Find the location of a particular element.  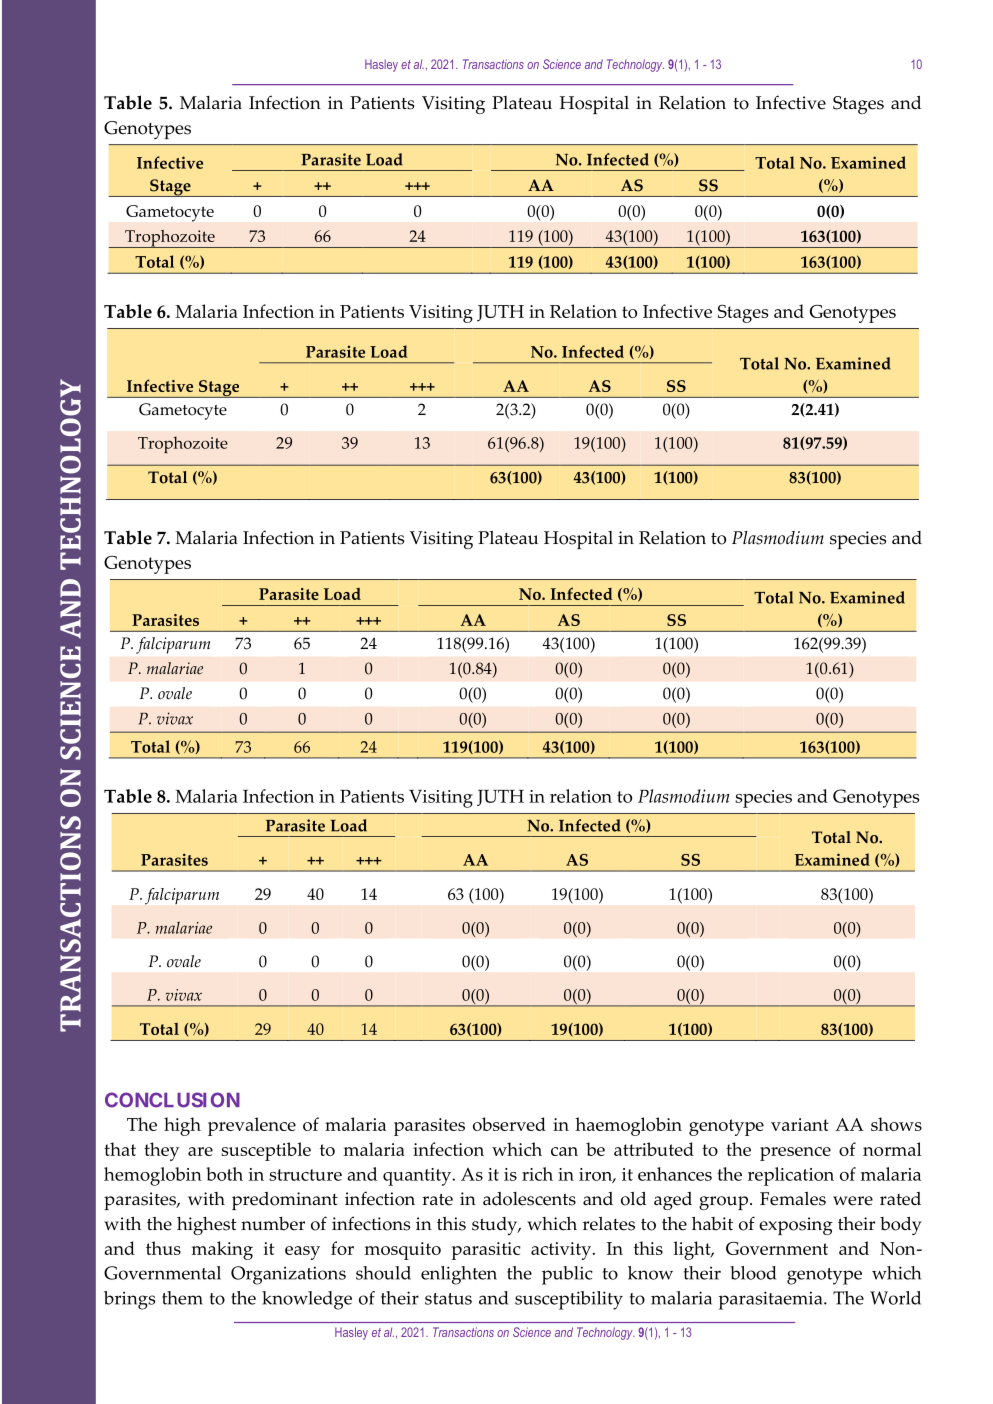

Females is located at coordinates (793, 1199).
